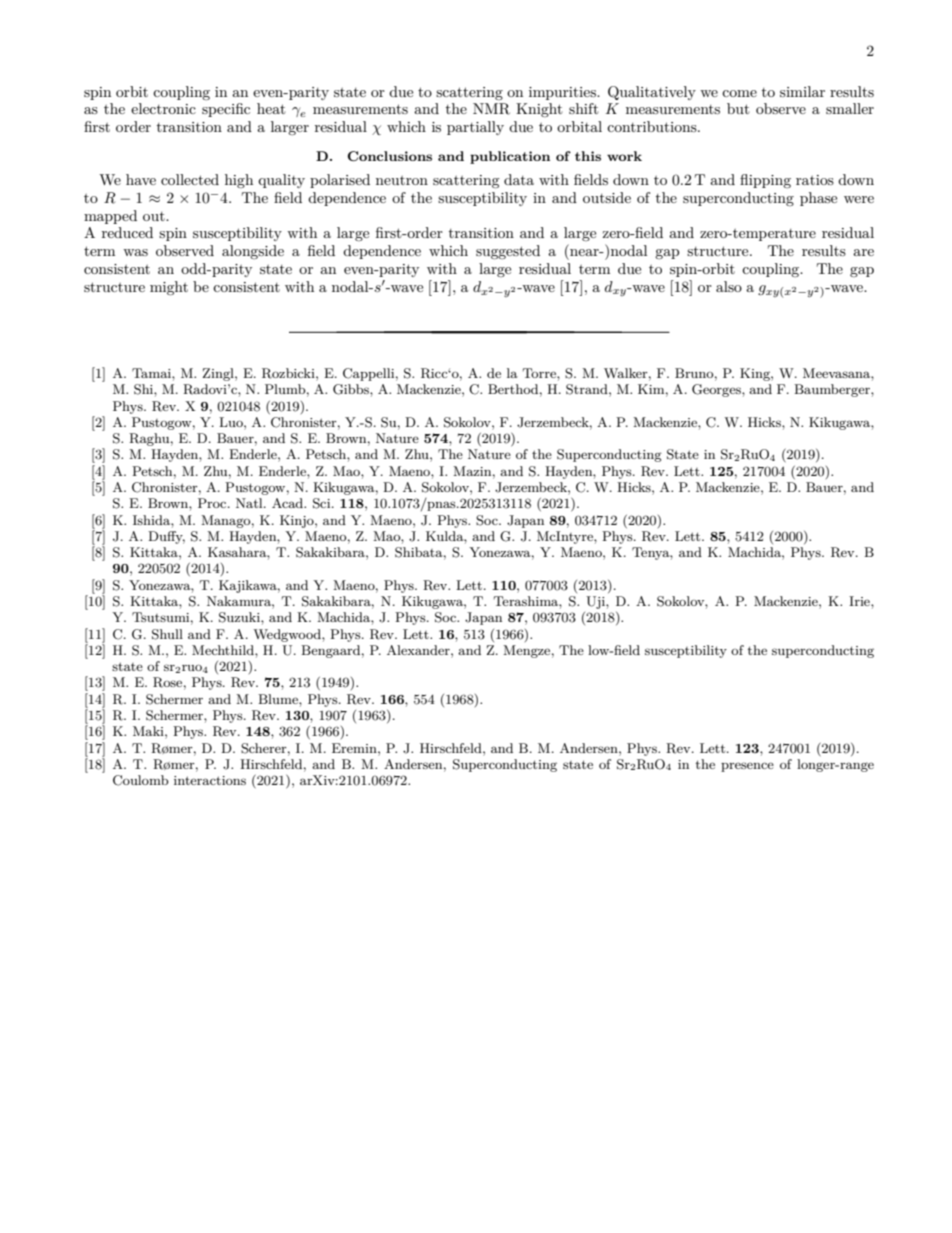  What do you see at coordinates (747, 767) in the document?
I see `presence` at bounding box center [747, 767].
